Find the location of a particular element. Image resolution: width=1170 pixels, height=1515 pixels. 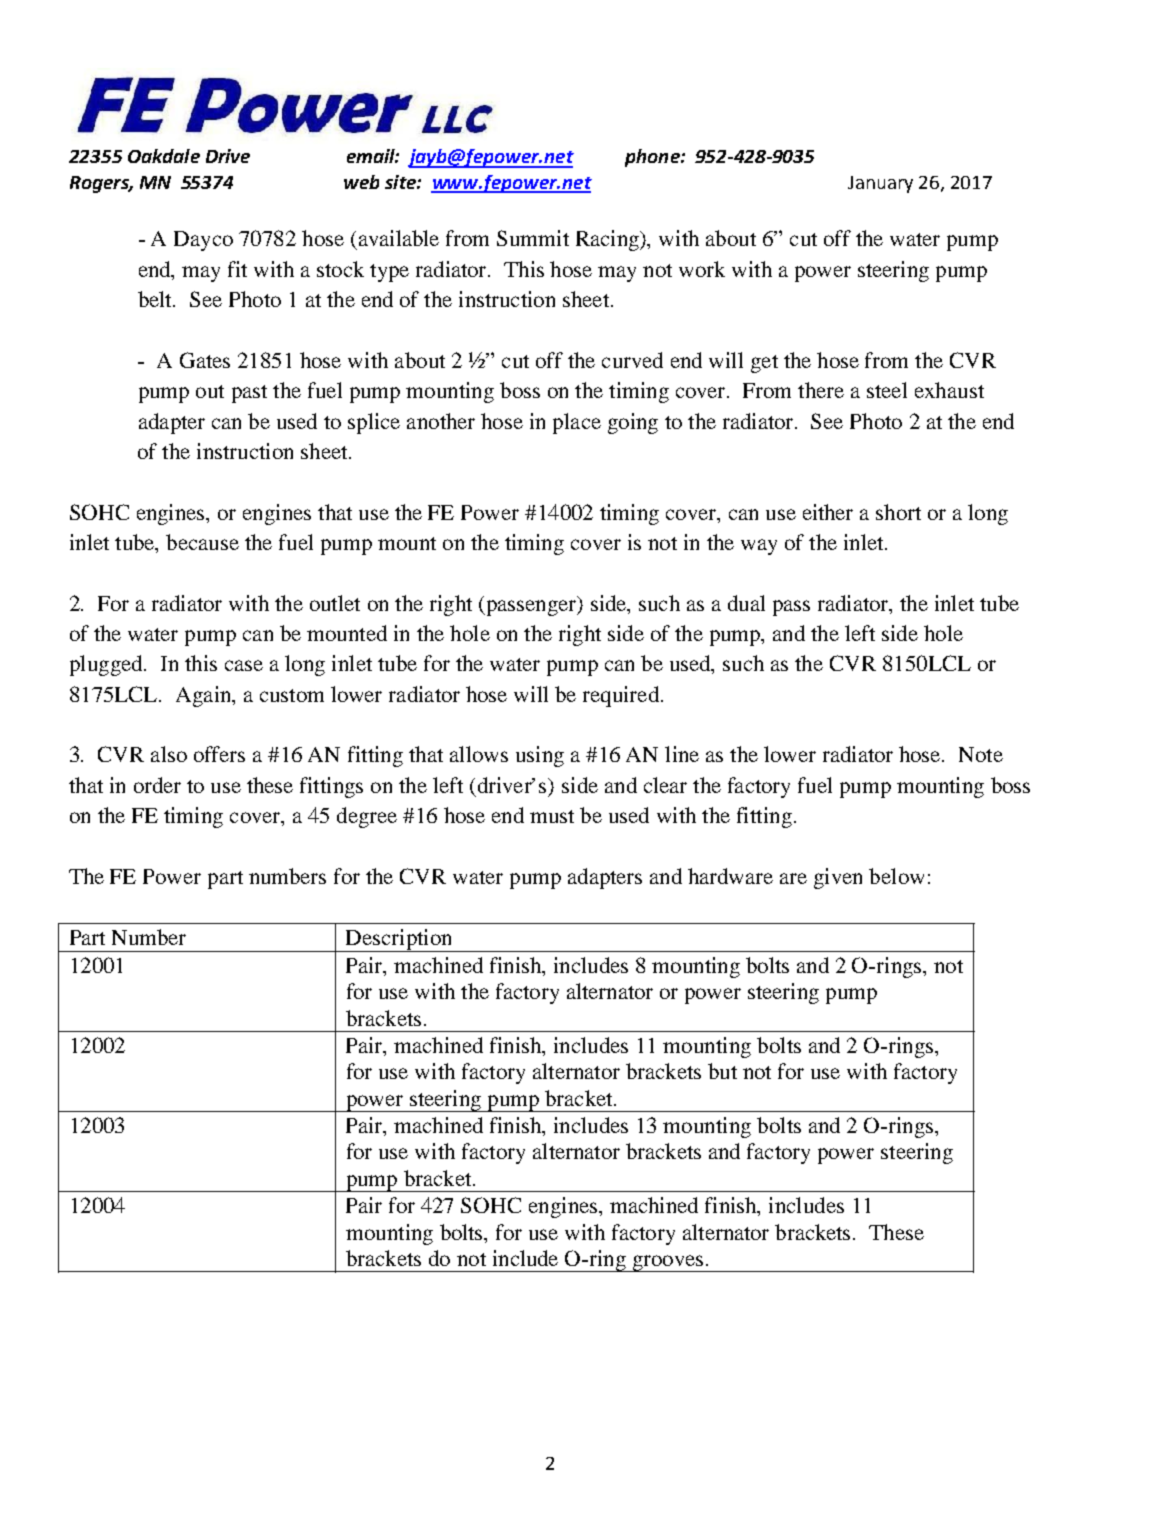

but is located at coordinates (722, 1071).
